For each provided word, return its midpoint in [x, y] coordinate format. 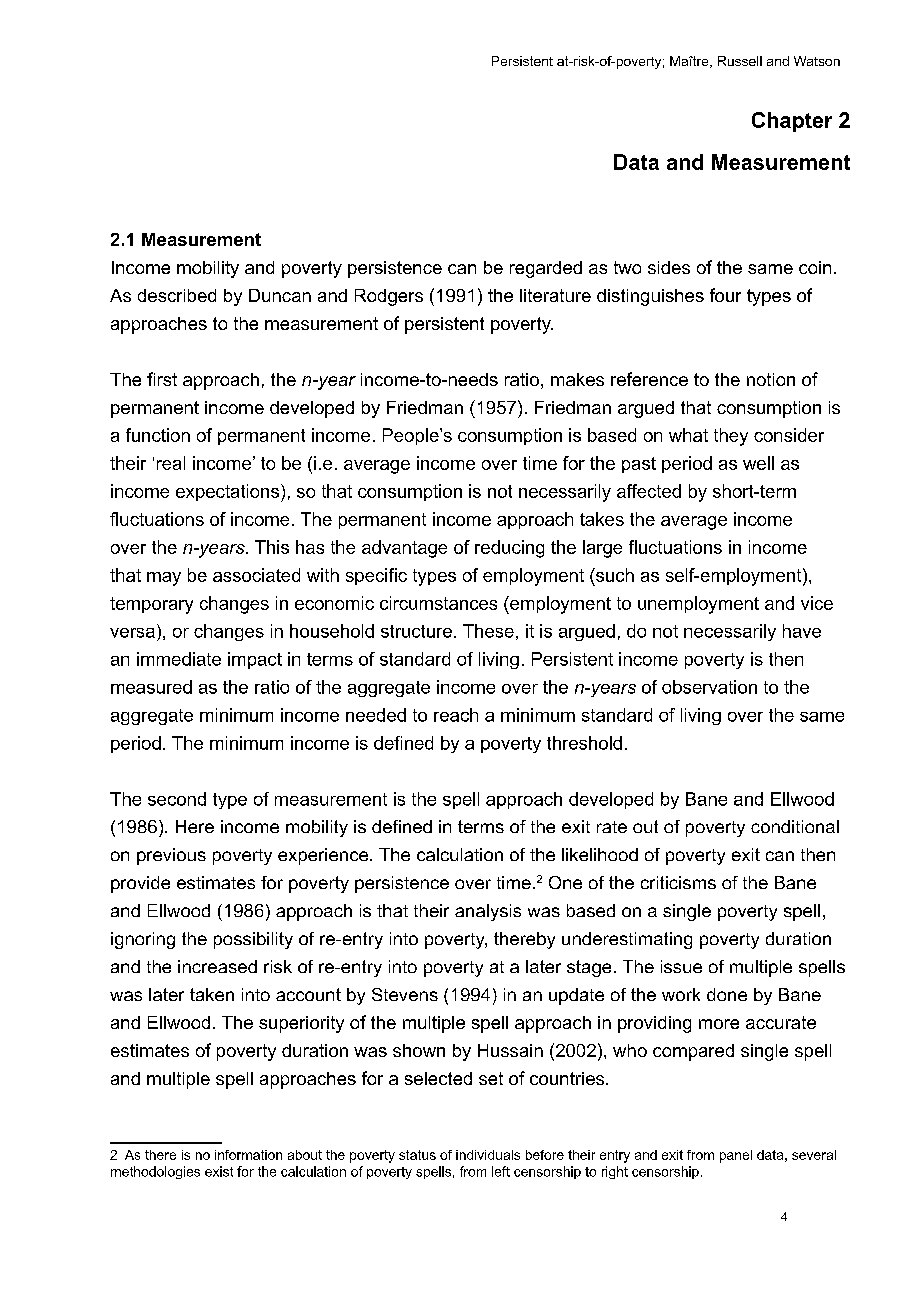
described [177, 295]
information [248, 1155]
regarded [546, 269]
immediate [179, 659]
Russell [740, 61]
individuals [488, 1155]
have [802, 631]
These [488, 631]
